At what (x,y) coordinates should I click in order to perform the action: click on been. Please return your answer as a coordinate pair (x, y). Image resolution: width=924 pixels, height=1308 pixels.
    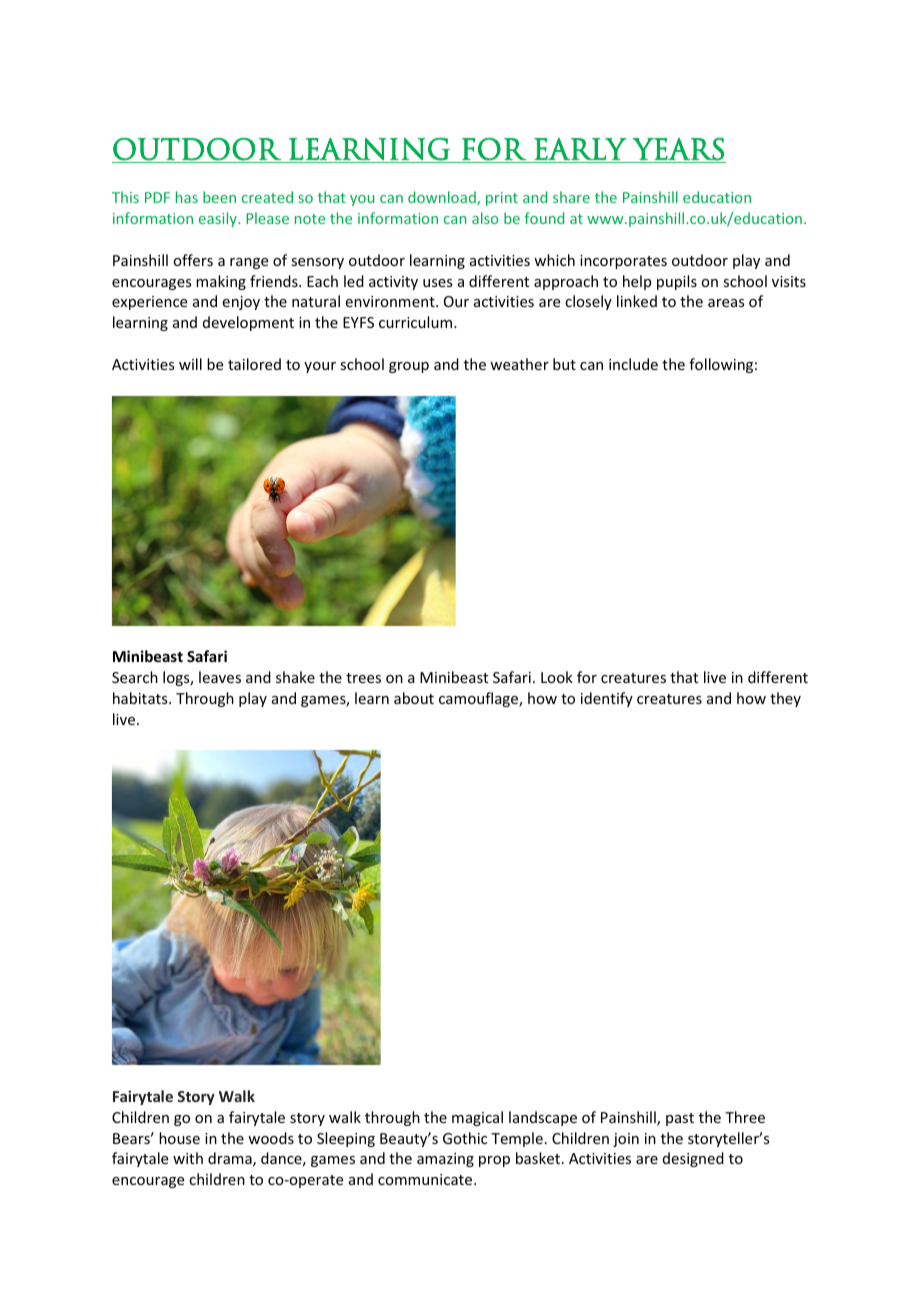
    Looking at the image, I should click on (219, 197).
